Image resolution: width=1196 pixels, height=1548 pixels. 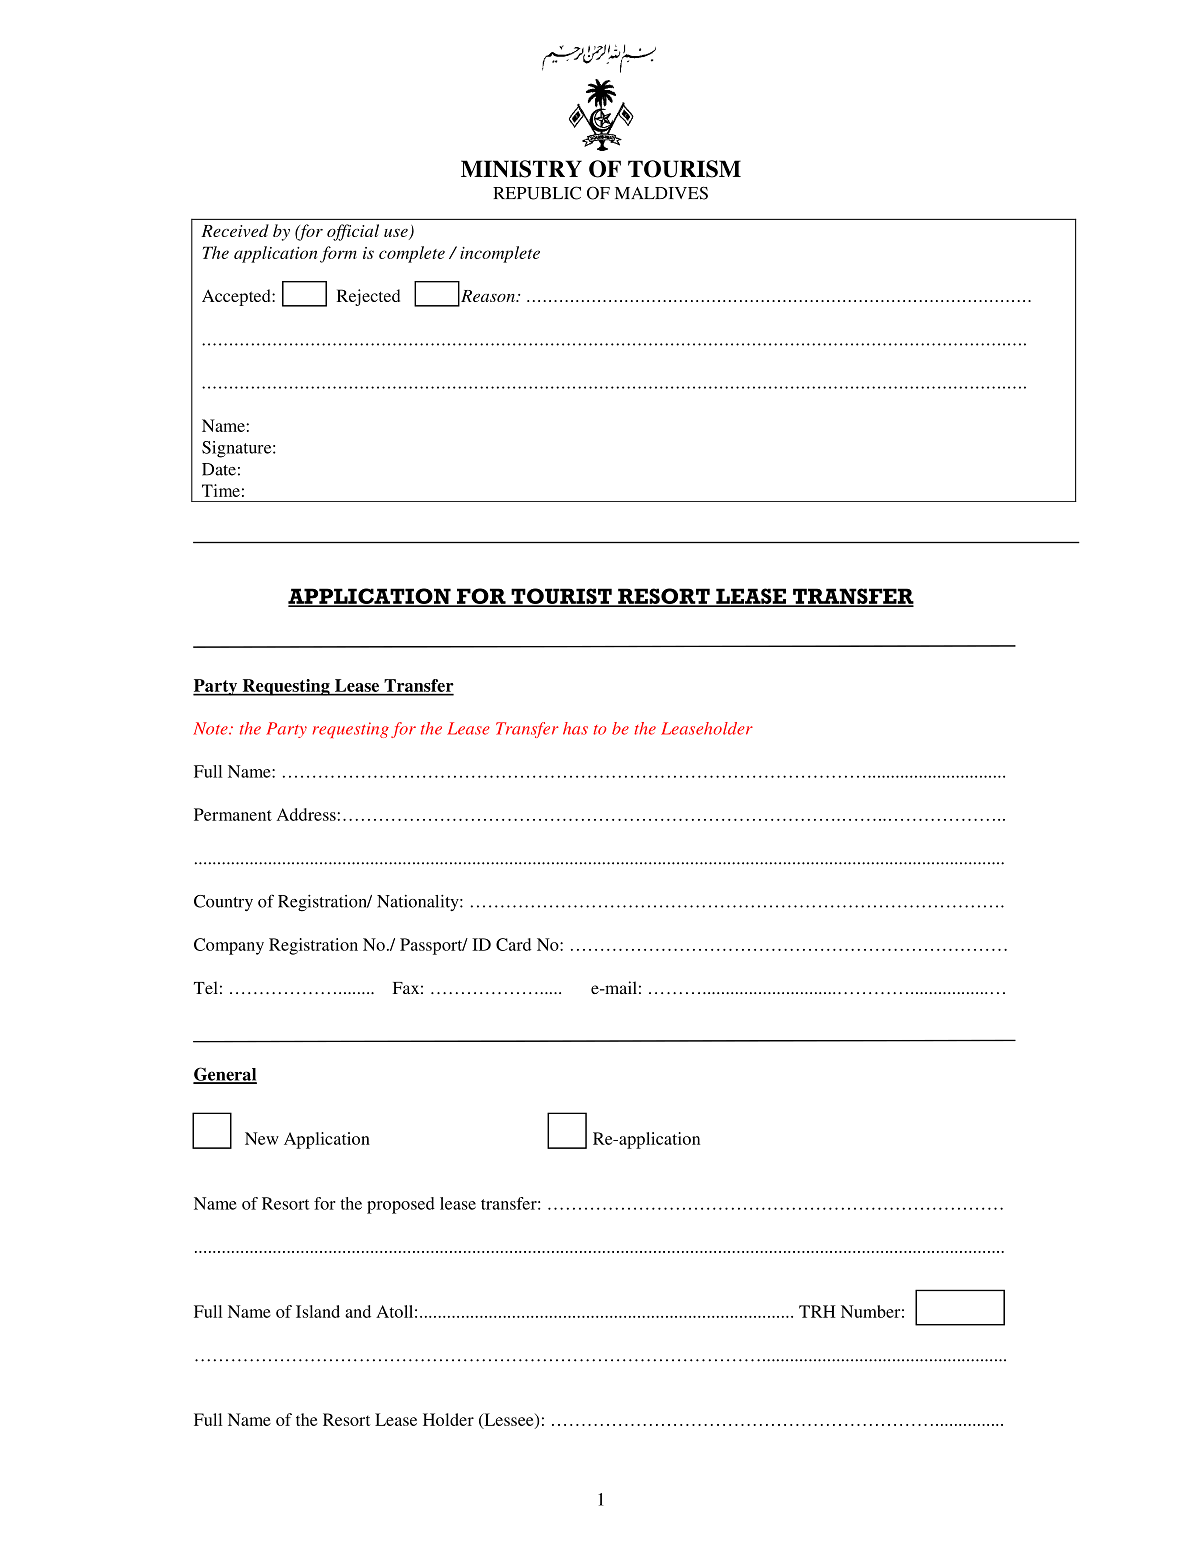 What do you see at coordinates (318, 1311) in the screenshot?
I see `Island` at bounding box center [318, 1311].
